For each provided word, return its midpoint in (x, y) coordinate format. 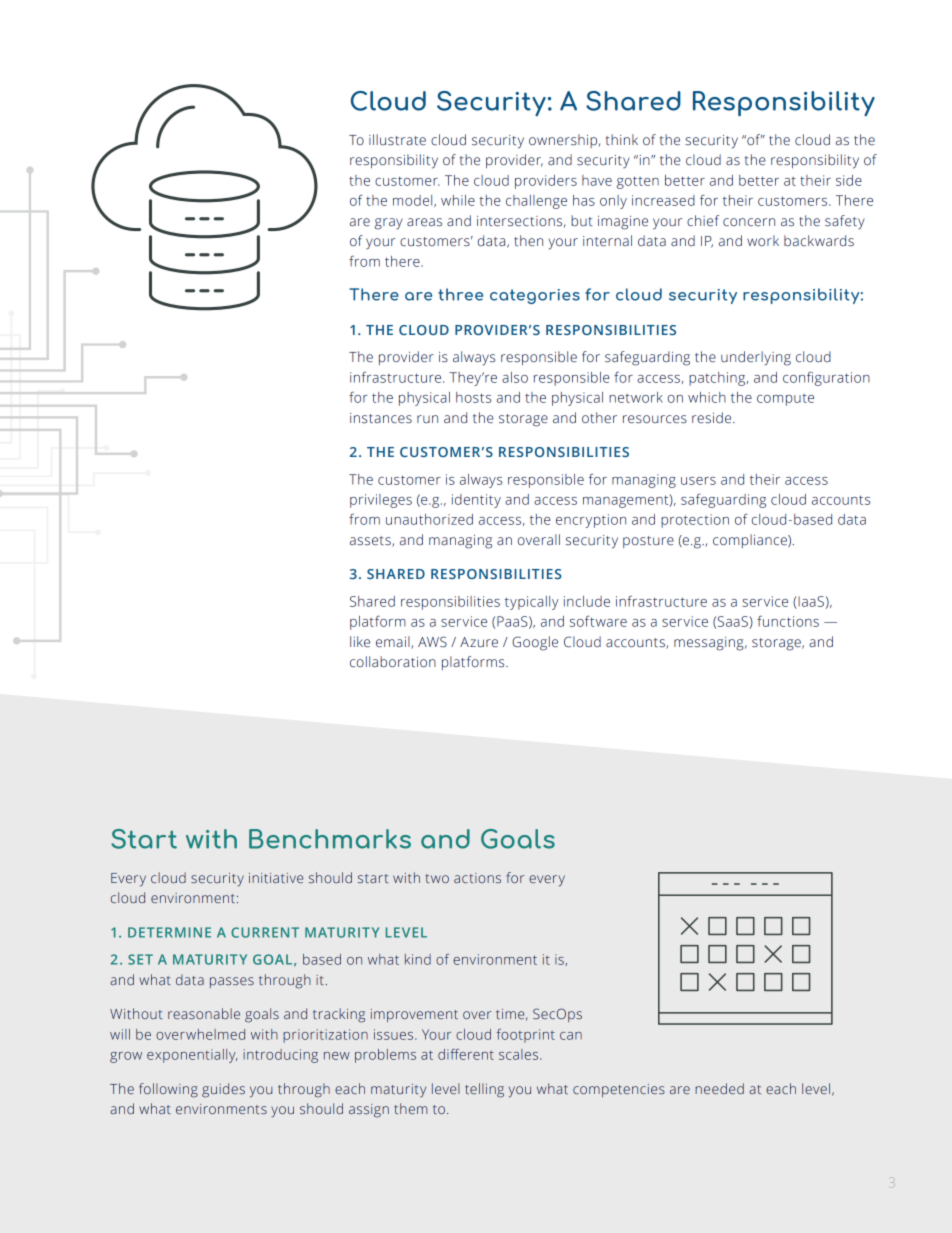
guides (223, 1090)
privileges (381, 501)
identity (476, 501)
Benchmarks (330, 839)
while (458, 200)
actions (477, 878)
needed (719, 1088)
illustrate (397, 140)
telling (484, 1090)
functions (788, 621)
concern (749, 222)
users (698, 481)
